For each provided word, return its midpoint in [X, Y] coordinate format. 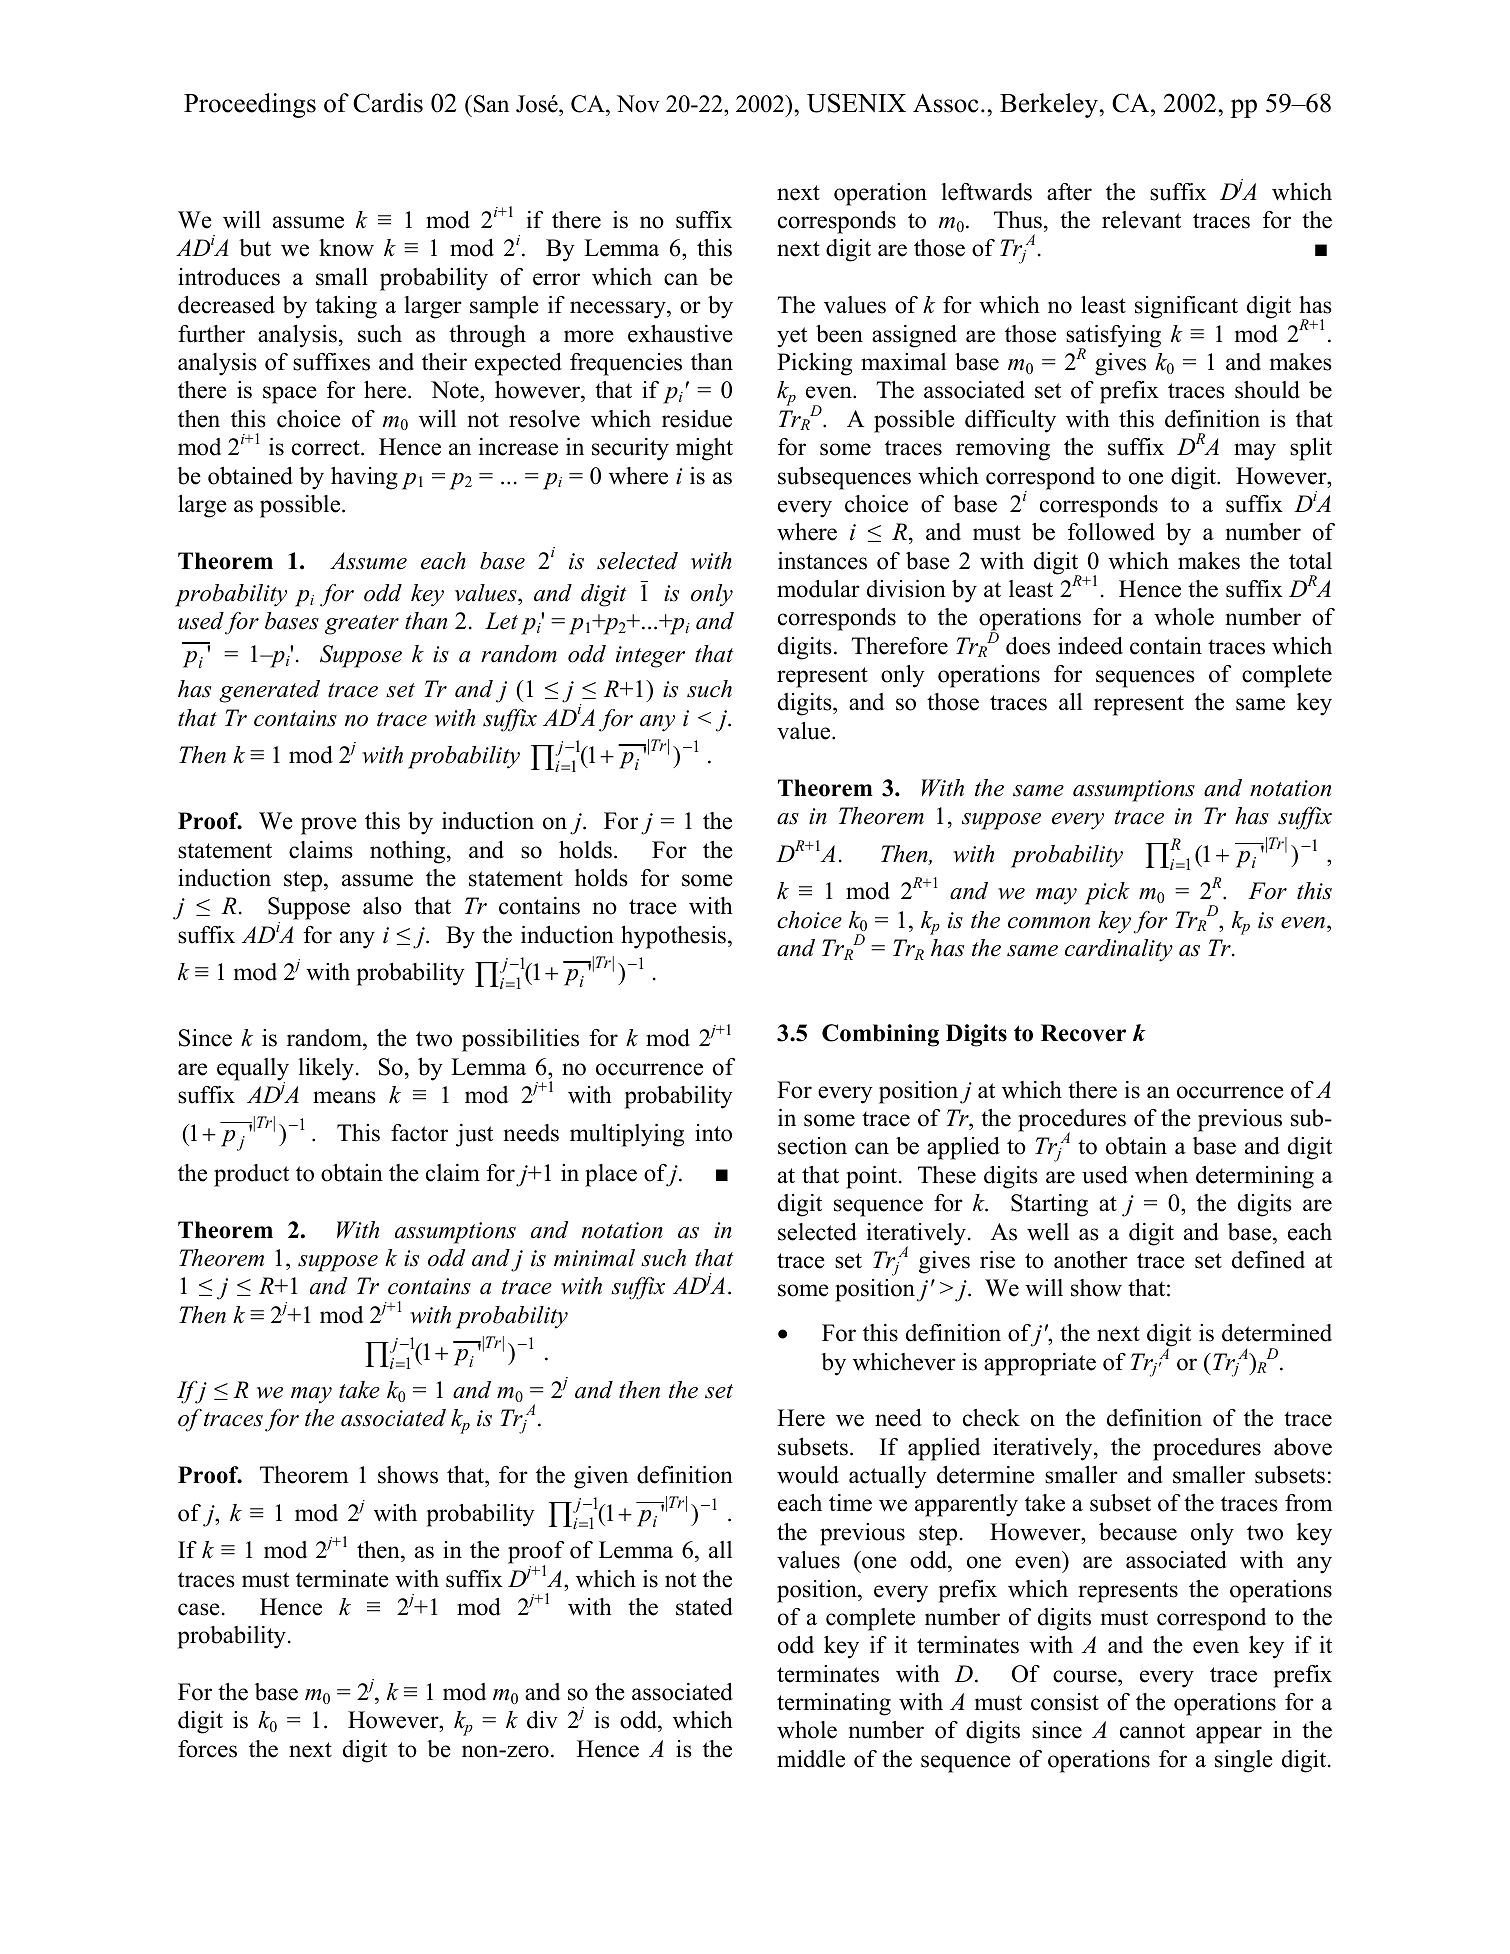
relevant [1141, 220]
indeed [1090, 646]
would [808, 1475]
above [1303, 1447]
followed [1111, 532]
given [601, 1477]
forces [207, 1749]
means [344, 1097]
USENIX [856, 103]
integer [650, 657]
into [713, 1133]
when [1161, 1175]
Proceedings [250, 105]
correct [327, 448]
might [704, 449]
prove [329, 826]
